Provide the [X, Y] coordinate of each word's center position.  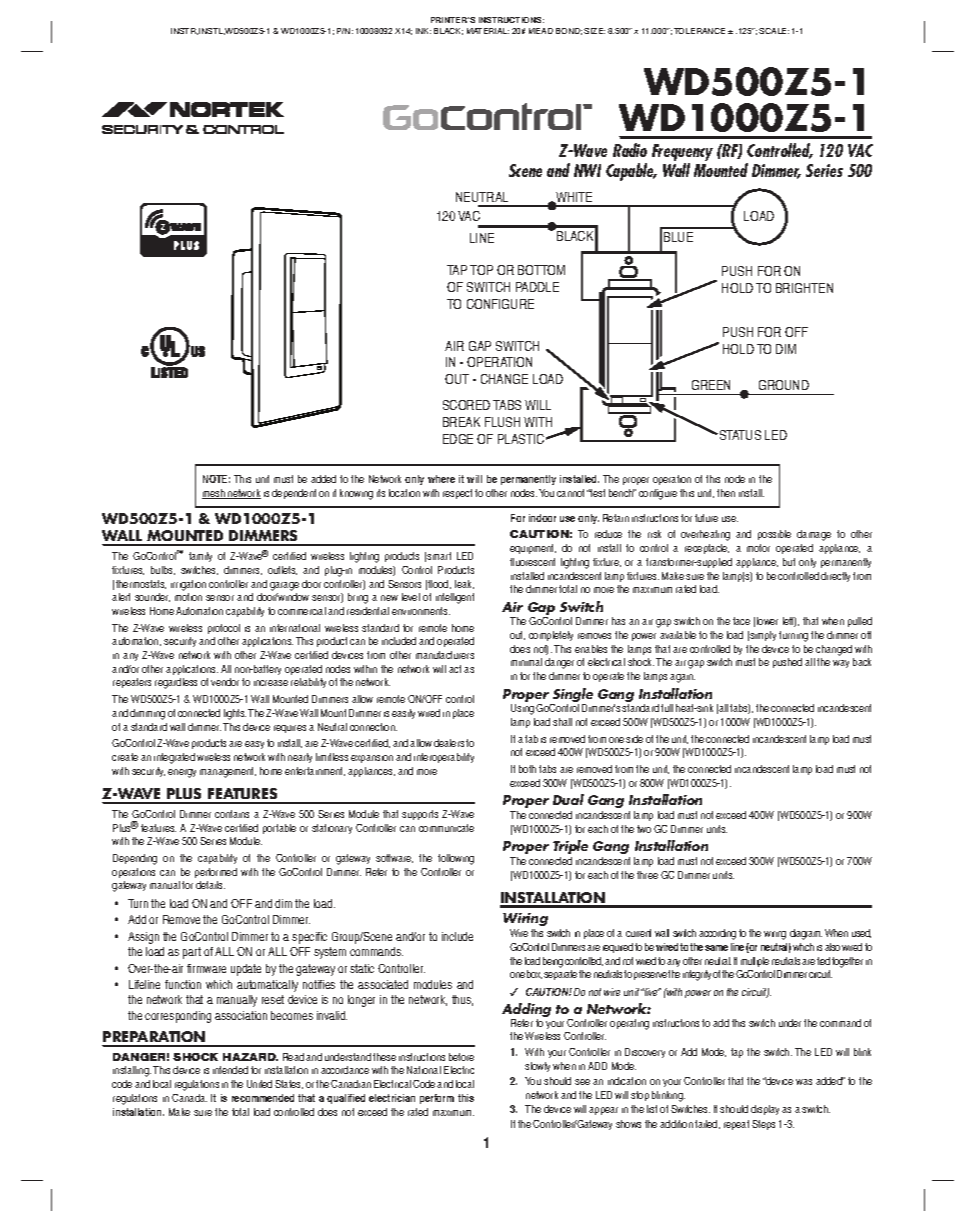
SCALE [774, 31]
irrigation [188, 585]
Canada [189, 1098]
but [789, 562]
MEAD [541, 31]
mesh [214, 494]
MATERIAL [488, 31]
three [647, 875]
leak [464, 584]
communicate [446, 828]
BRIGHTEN [804, 288]
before [461, 1057]
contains [232, 814]
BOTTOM [541, 270]
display [765, 1110]
